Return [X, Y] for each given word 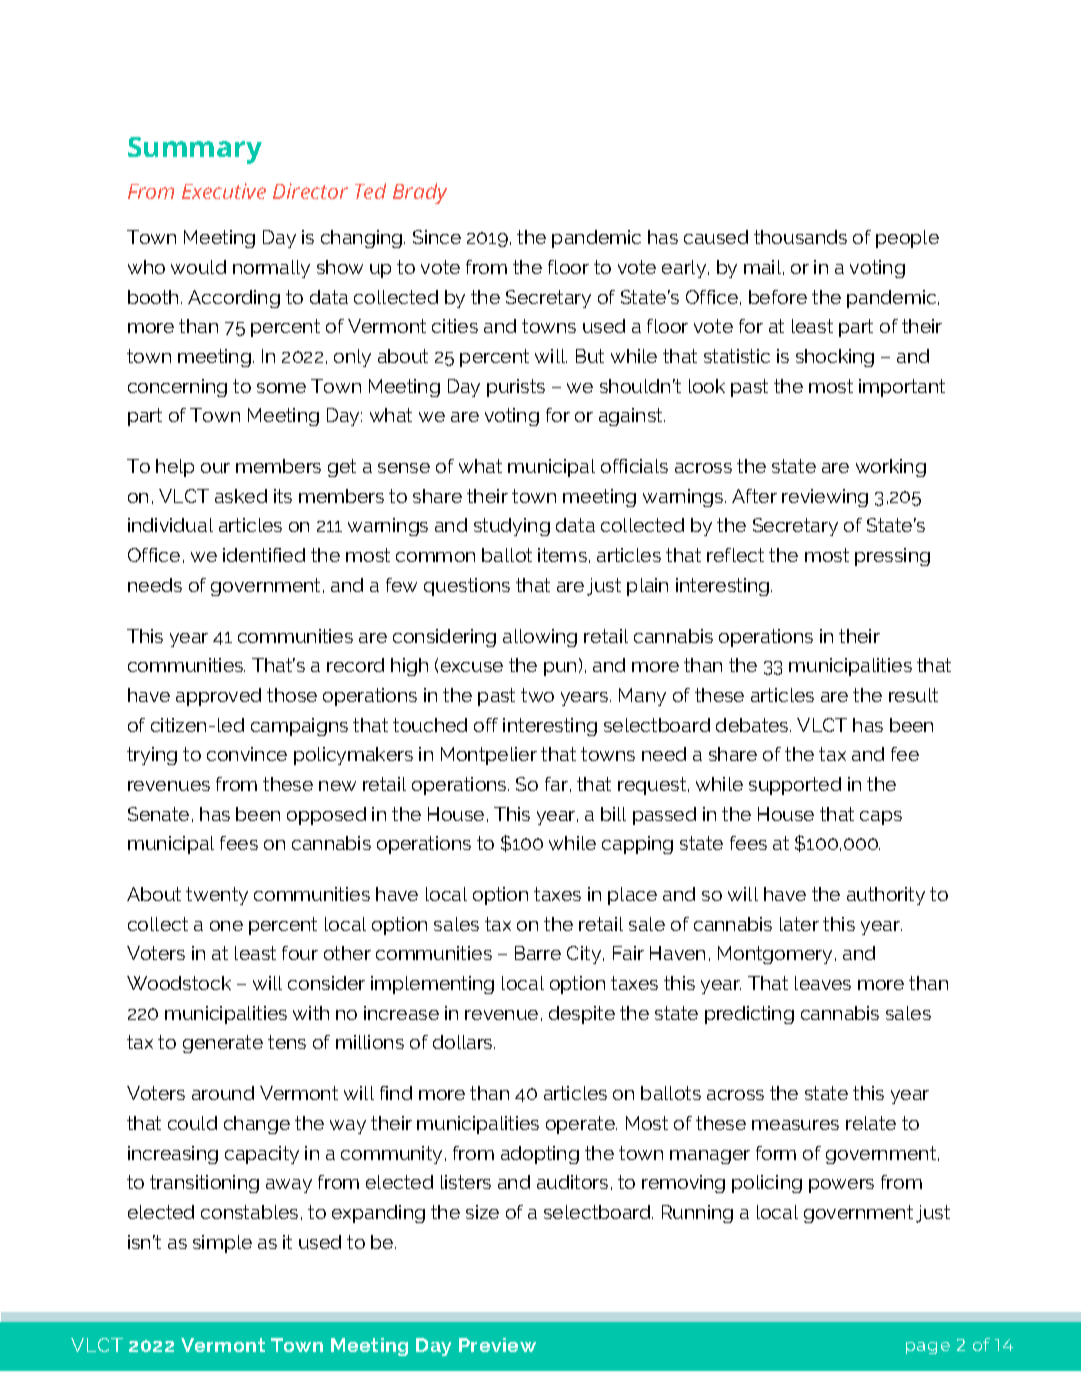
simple [222, 1244]
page [928, 1348]
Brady [420, 193]
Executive [224, 191]
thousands [800, 237]
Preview [497, 1345]
